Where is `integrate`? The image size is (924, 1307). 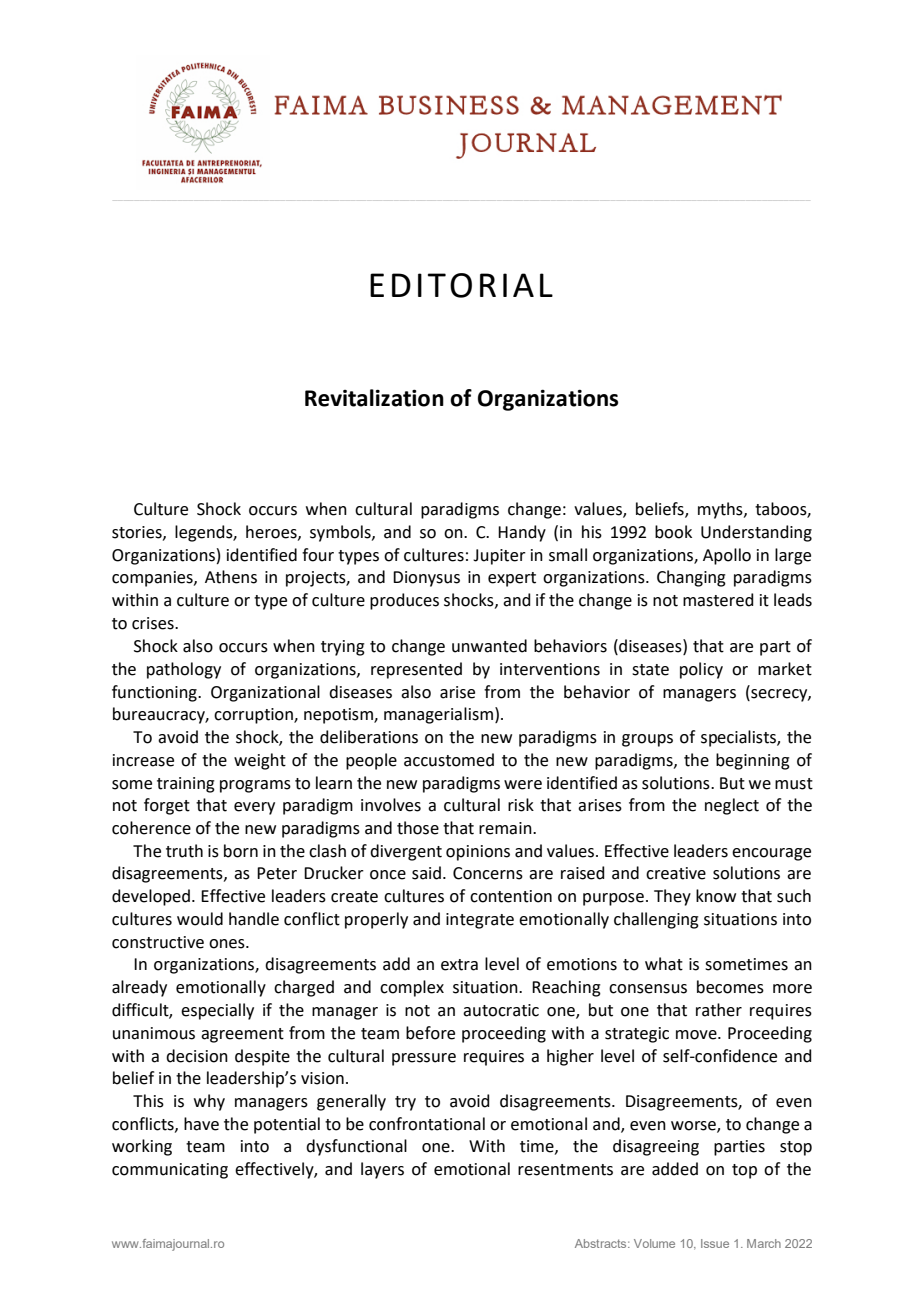 integrate is located at coordinates (480, 921).
